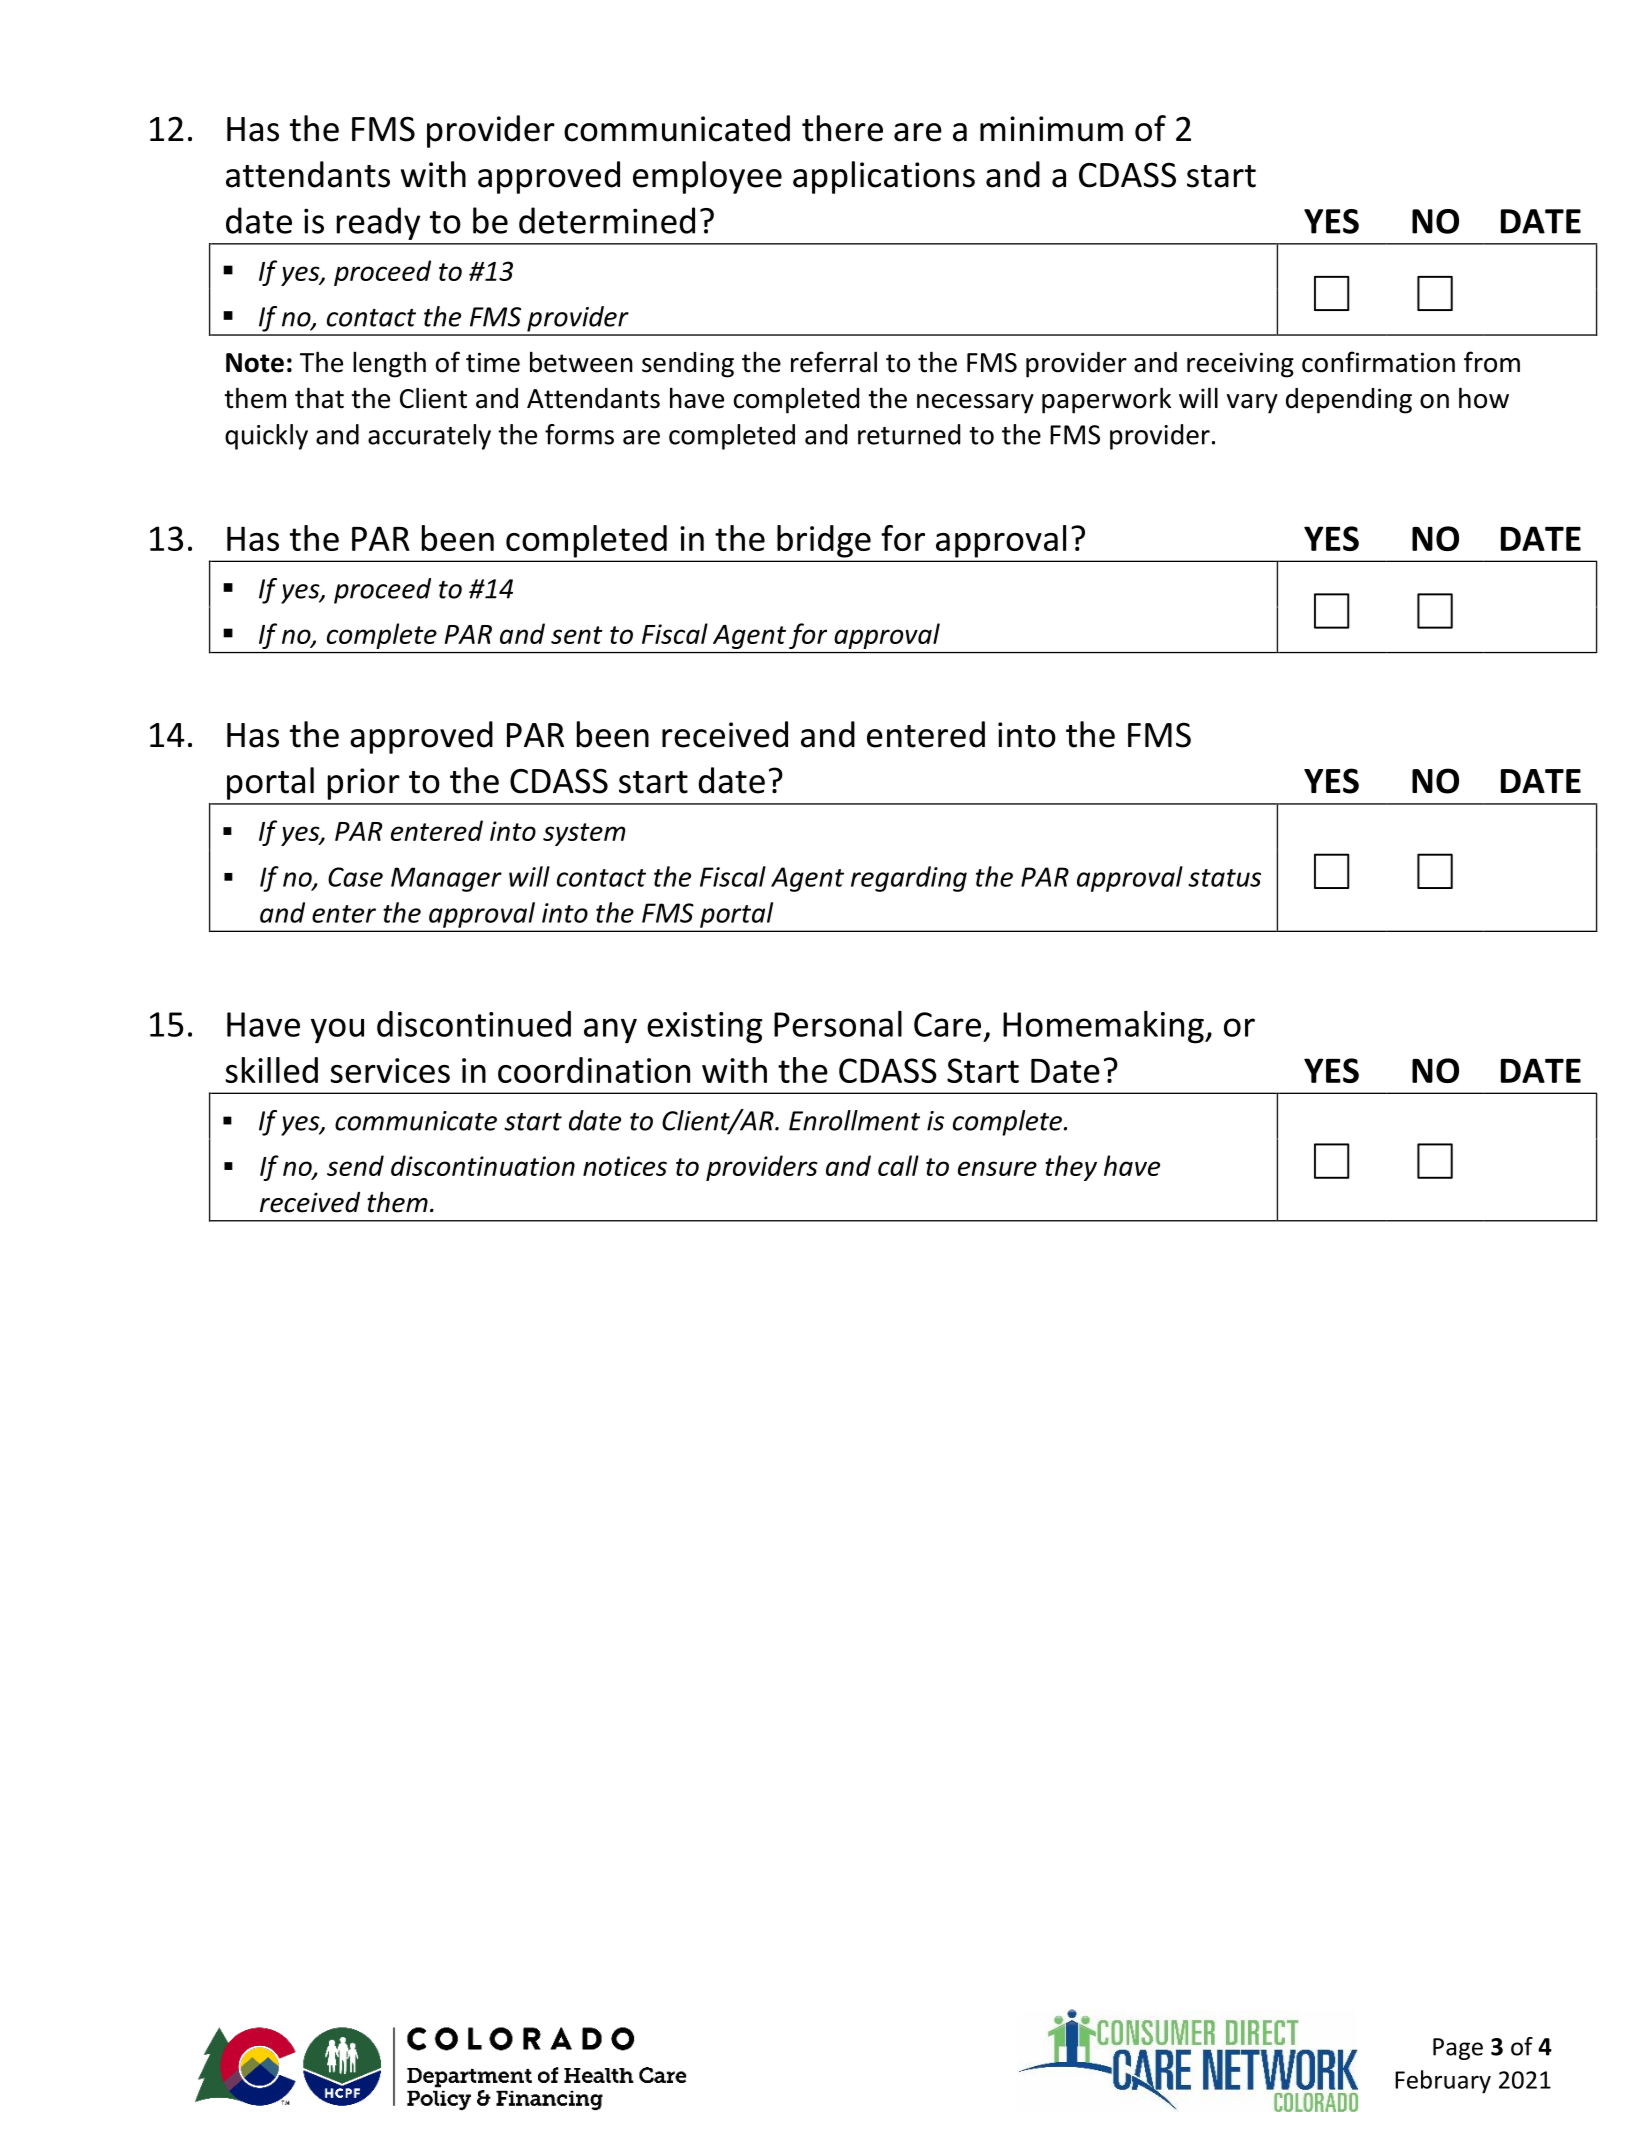 This page has width=1649, height=2134. What do you see at coordinates (1443, 2082) in the page?
I see `February` at bounding box center [1443, 2082].
